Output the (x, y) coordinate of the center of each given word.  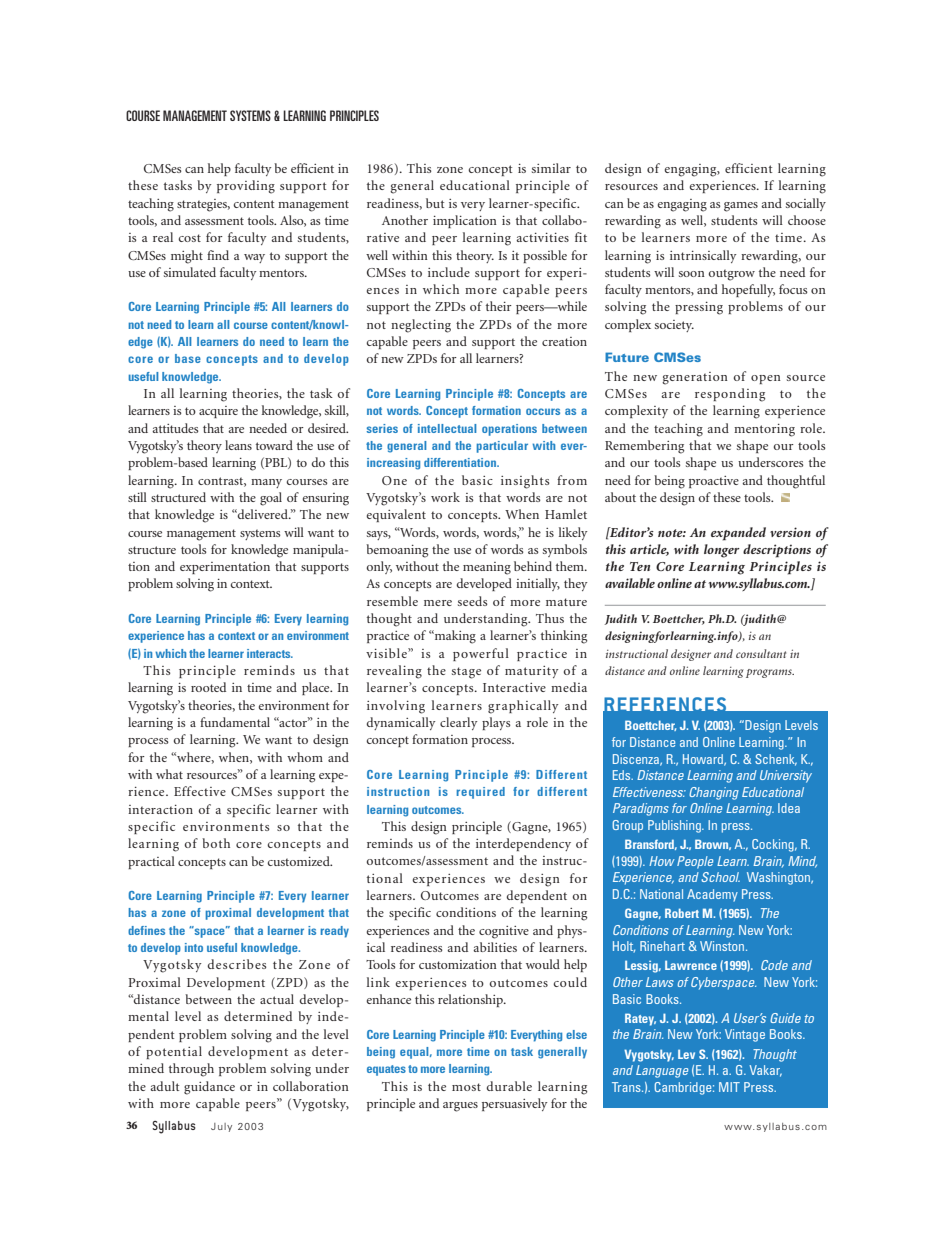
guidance (209, 1088)
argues (460, 1107)
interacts (270, 653)
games (741, 207)
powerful (481, 654)
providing (246, 187)
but (435, 203)
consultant (761, 653)
